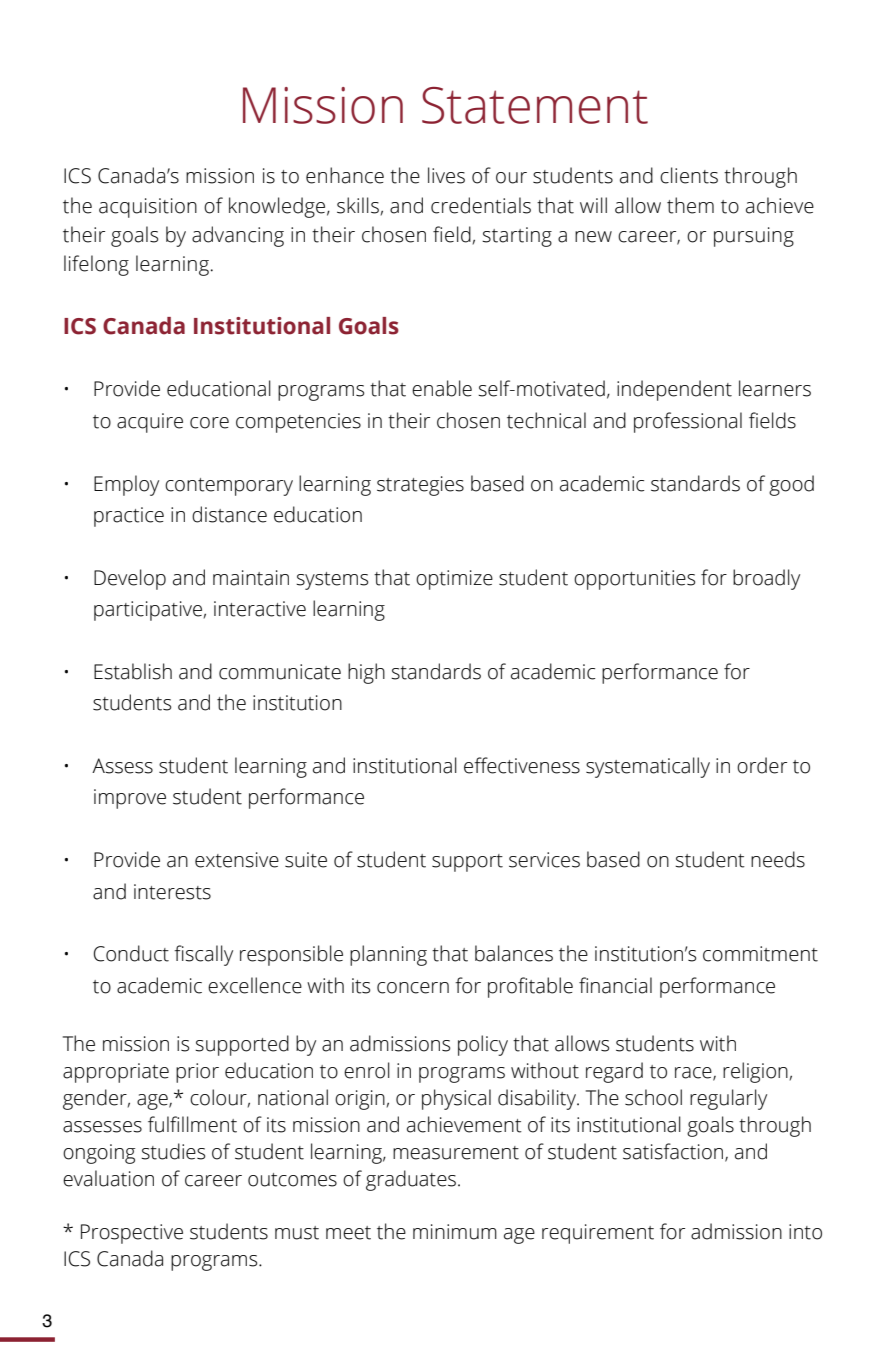 This screenshot has width=887, height=1372. Describe the element at coordinates (674, 1152) in the screenshot. I see `satisfaction` at that location.
